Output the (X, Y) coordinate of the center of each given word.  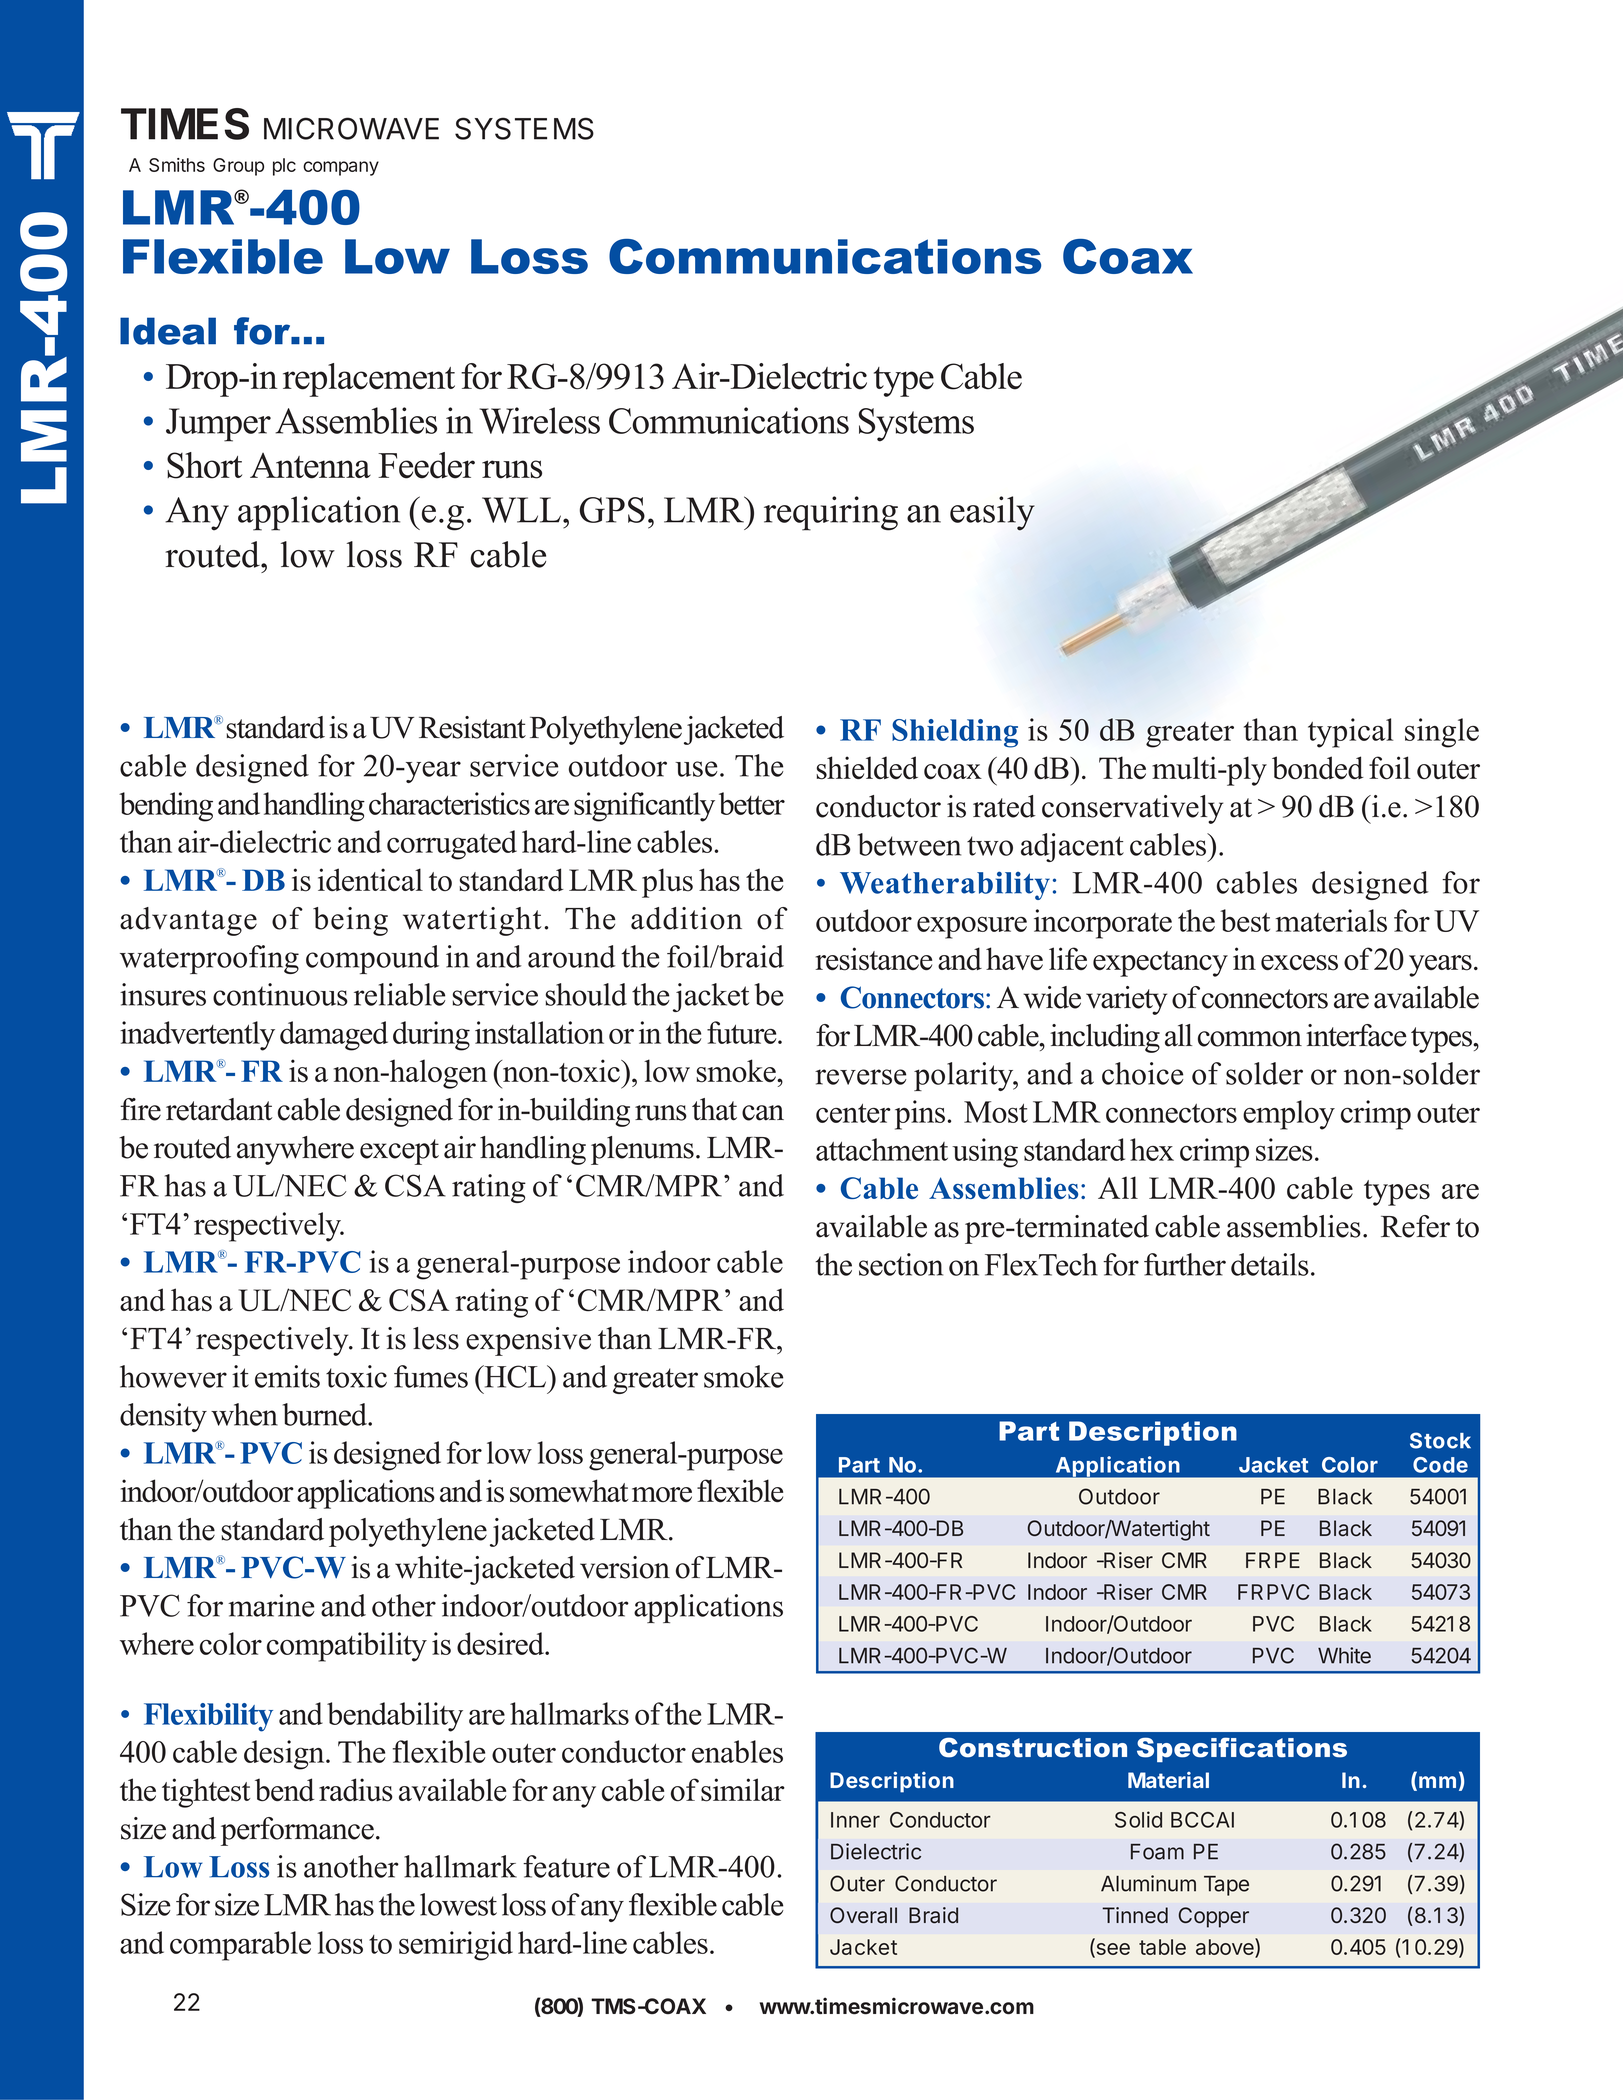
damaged (334, 1036)
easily (992, 513)
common (1250, 1039)
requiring (831, 513)
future (743, 1032)
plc (284, 167)
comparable (240, 1946)
